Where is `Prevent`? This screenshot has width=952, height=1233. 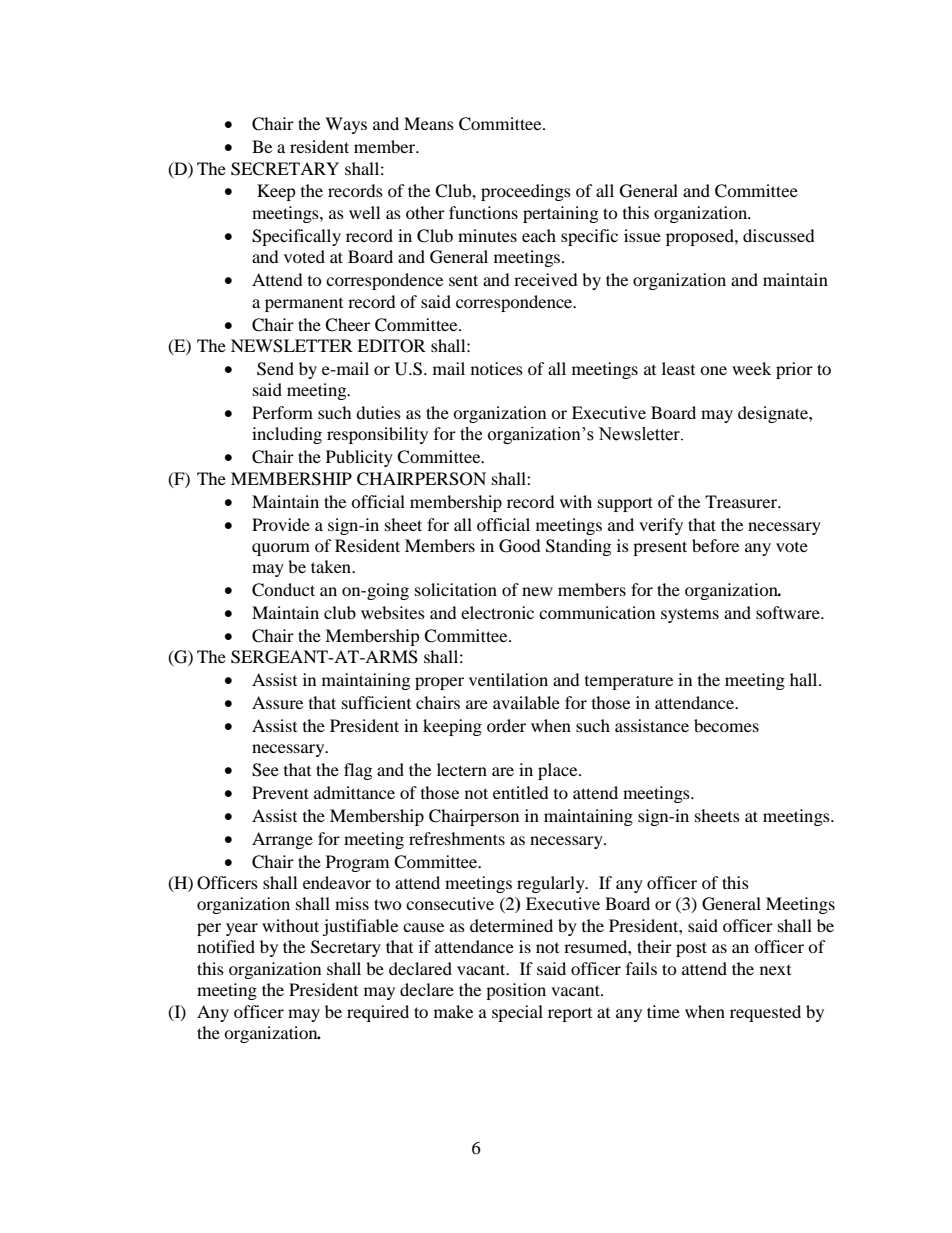 Prevent is located at coordinates (280, 792).
